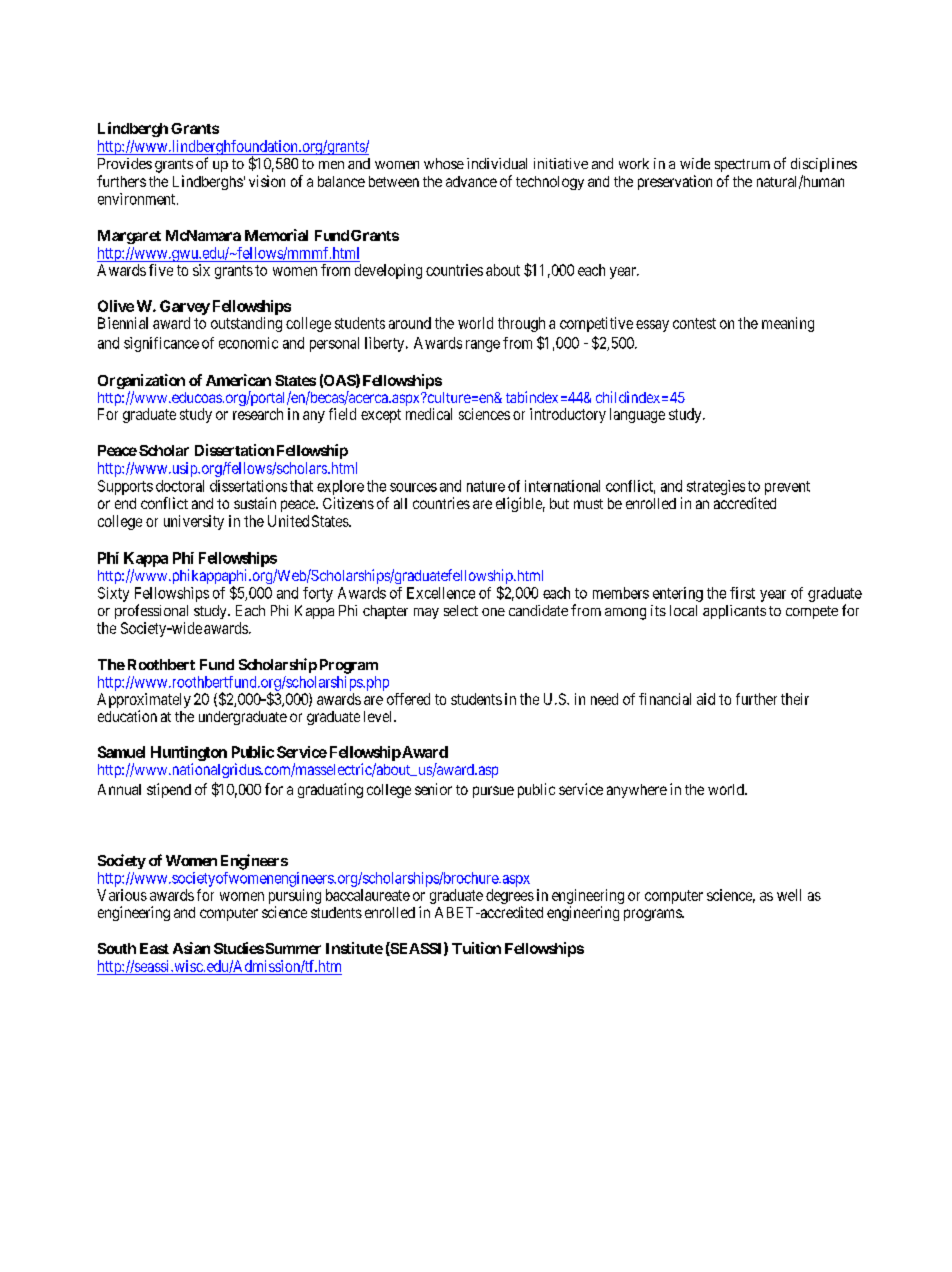 The width and height of the screenshot is (952, 1272). I want to click on Tuition, so click(476, 948).
